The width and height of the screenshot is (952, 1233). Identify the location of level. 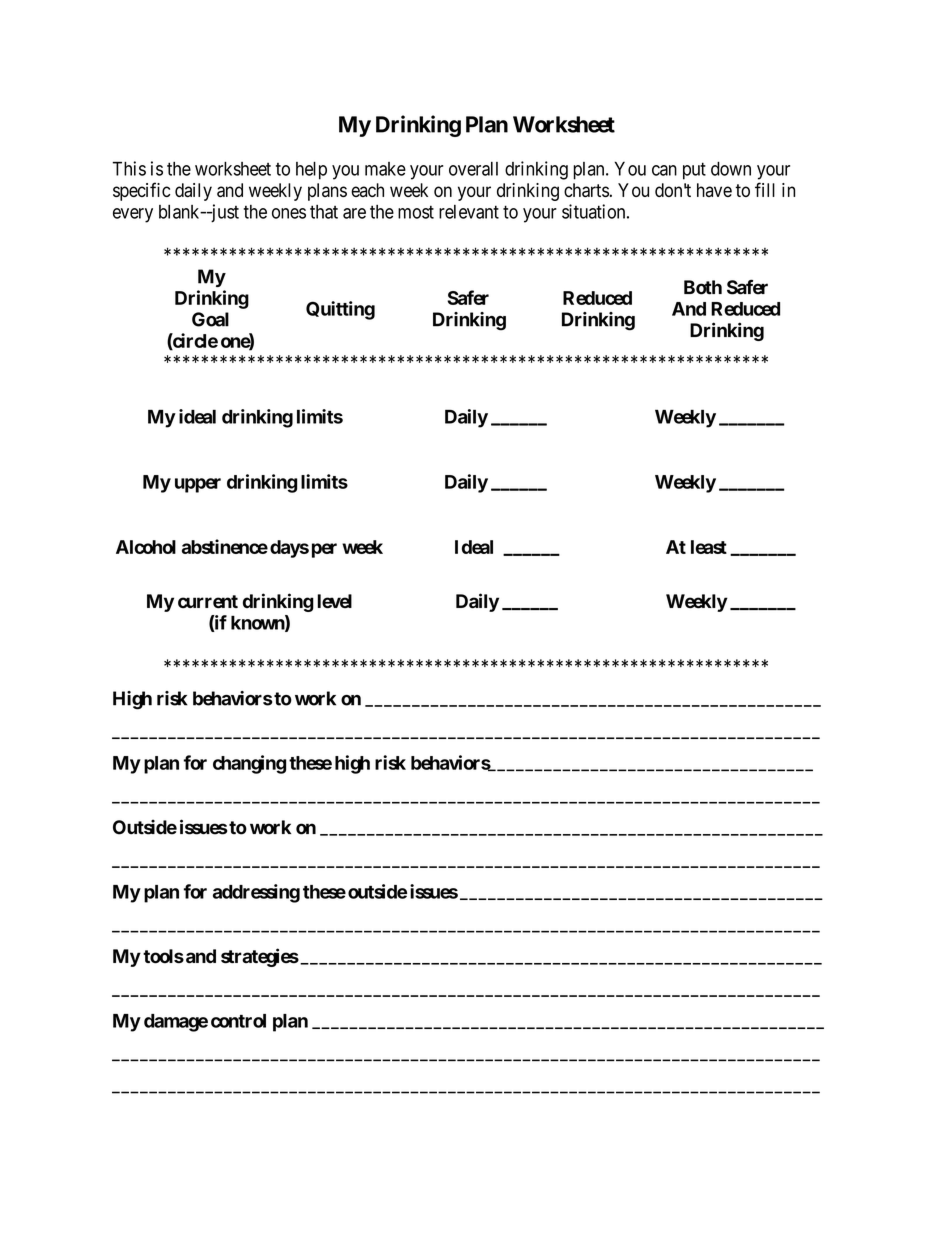
(335, 601).
